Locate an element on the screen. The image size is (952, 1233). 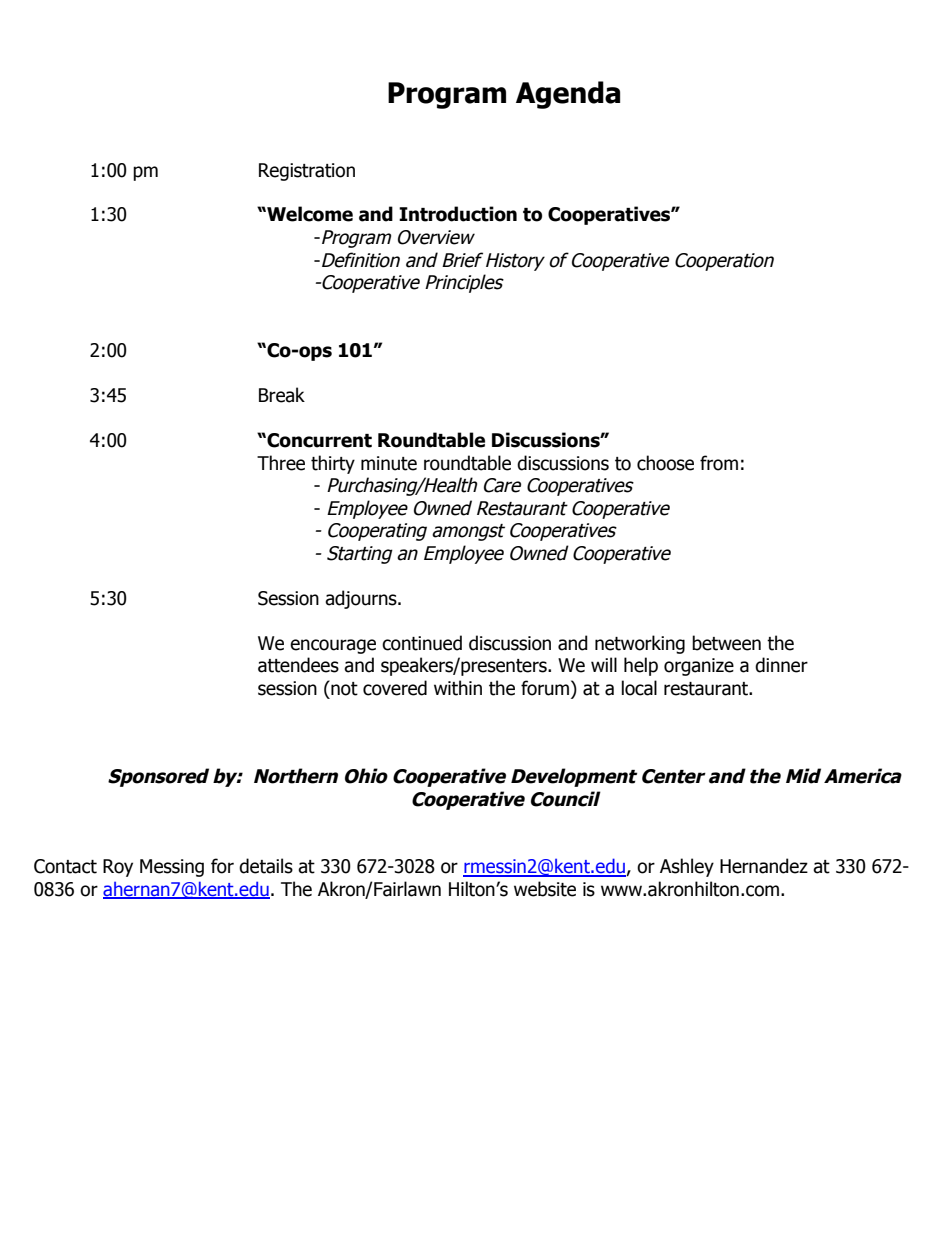
Introduction is located at coordinates (458, 214).
